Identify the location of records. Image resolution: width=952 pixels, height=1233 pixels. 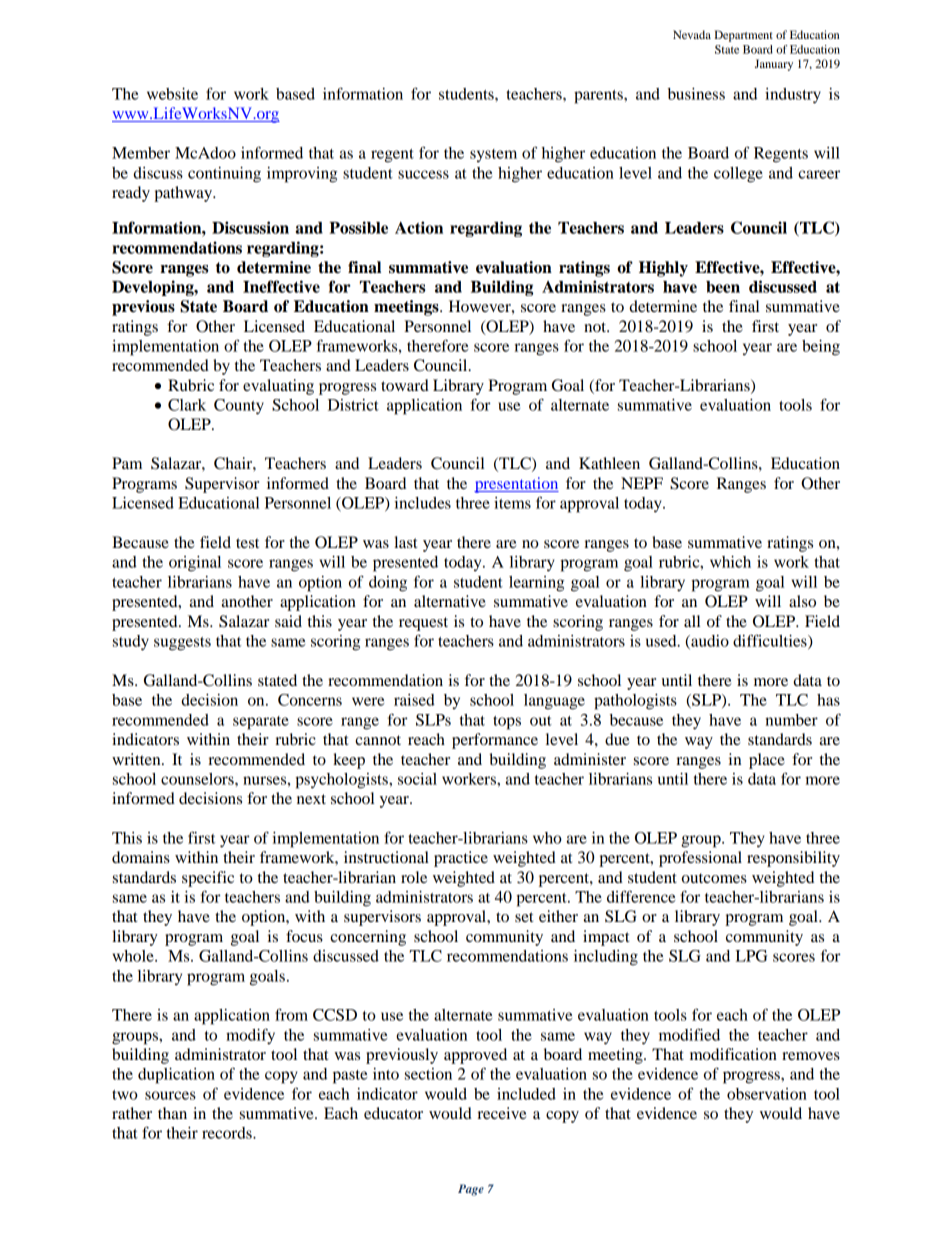
(228, 1133).
